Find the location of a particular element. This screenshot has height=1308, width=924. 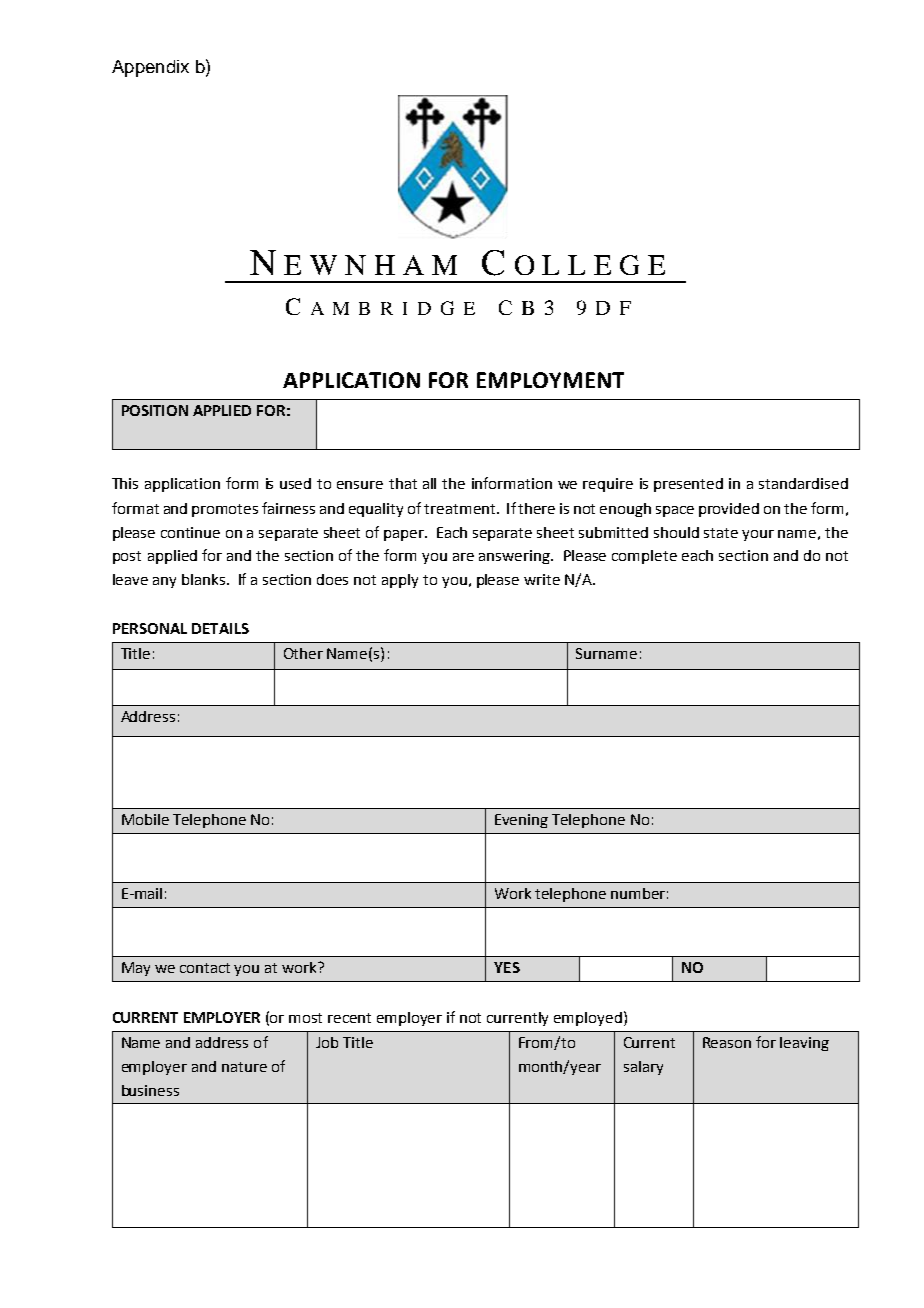

recent is located at coordinates (349, 1018).
